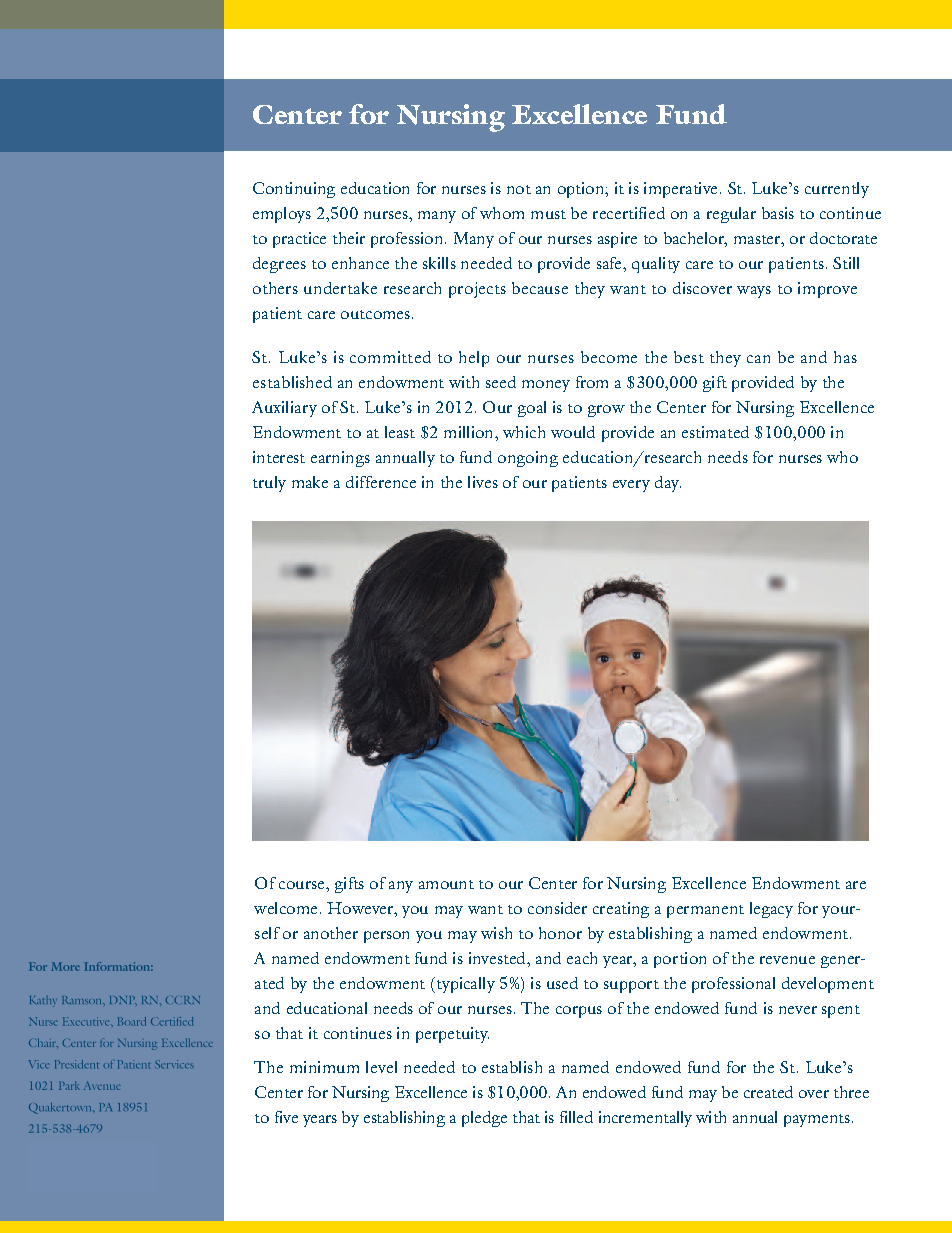 The image size is (952, 1233). I want to click on employs, so click(282, 215).
